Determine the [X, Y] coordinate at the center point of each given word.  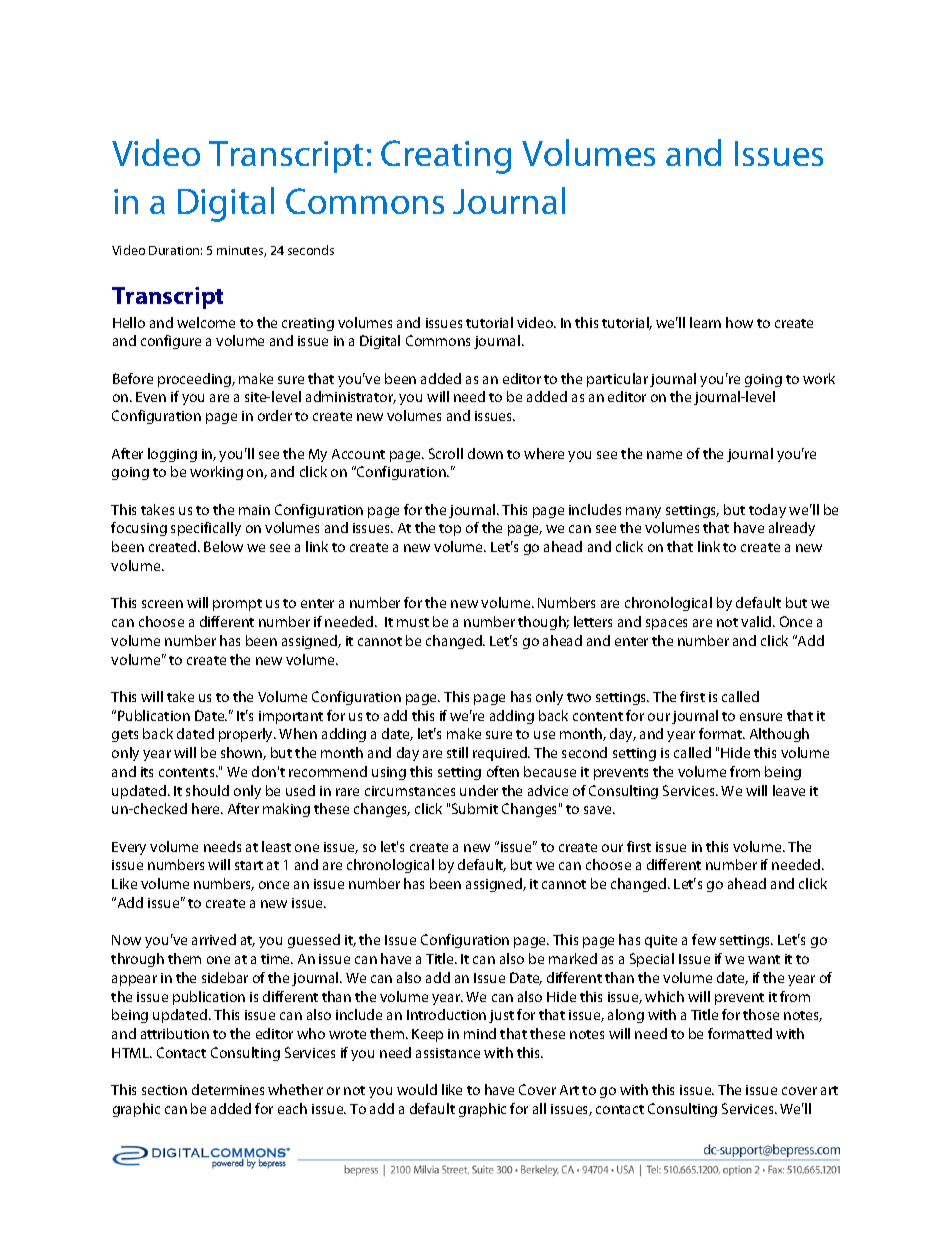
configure [171, 342]
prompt [237, 605]
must [413, 622]
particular [617, 380]
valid [757, 621]
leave [789, 790]
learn [705, 322]
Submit [475, 808]
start [249, 865]
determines [228, 1089]
